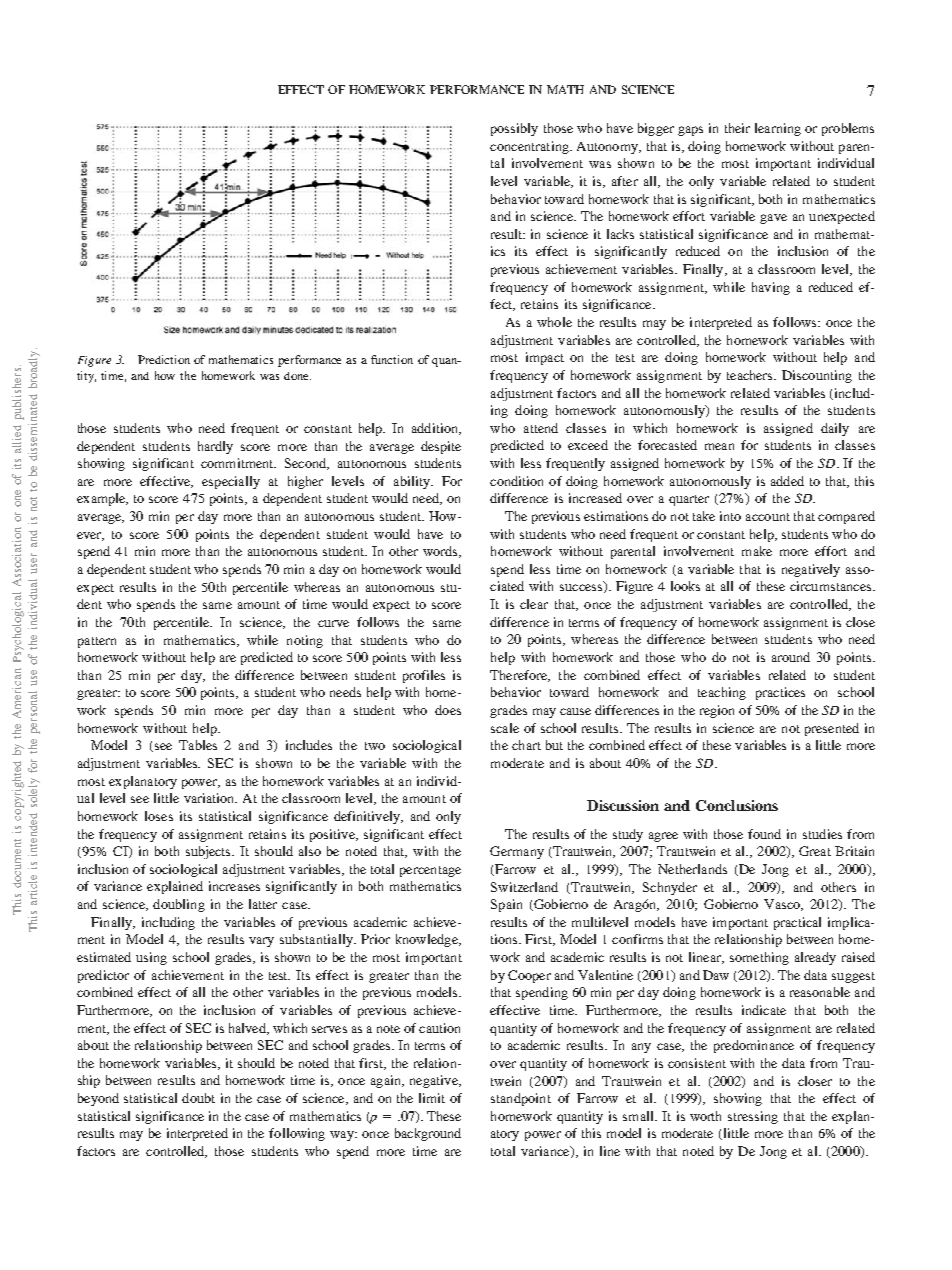 Image resolution: width=952 pixels, height=1270 pixels. I want to click on variation, so click(210, 798).
